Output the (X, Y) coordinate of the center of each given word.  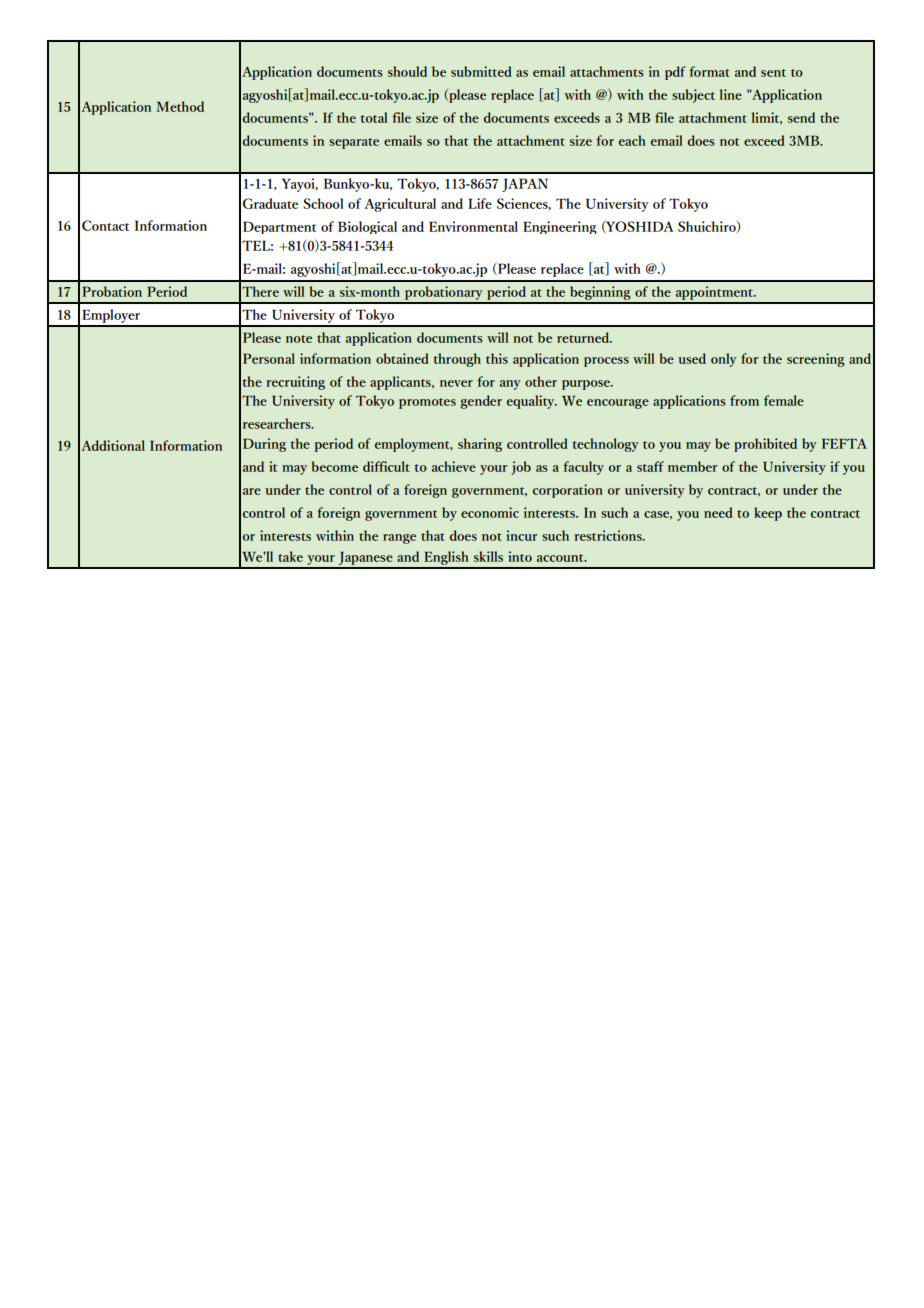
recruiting (295, 383)
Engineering (560, 227)
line (731, 94)
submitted (481, 71)
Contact (105, 225)
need (718, 512)
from (744, 400)
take (290, 556)
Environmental (473, 226)
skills (488, 556)
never (456, 383)
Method (180, 106)
